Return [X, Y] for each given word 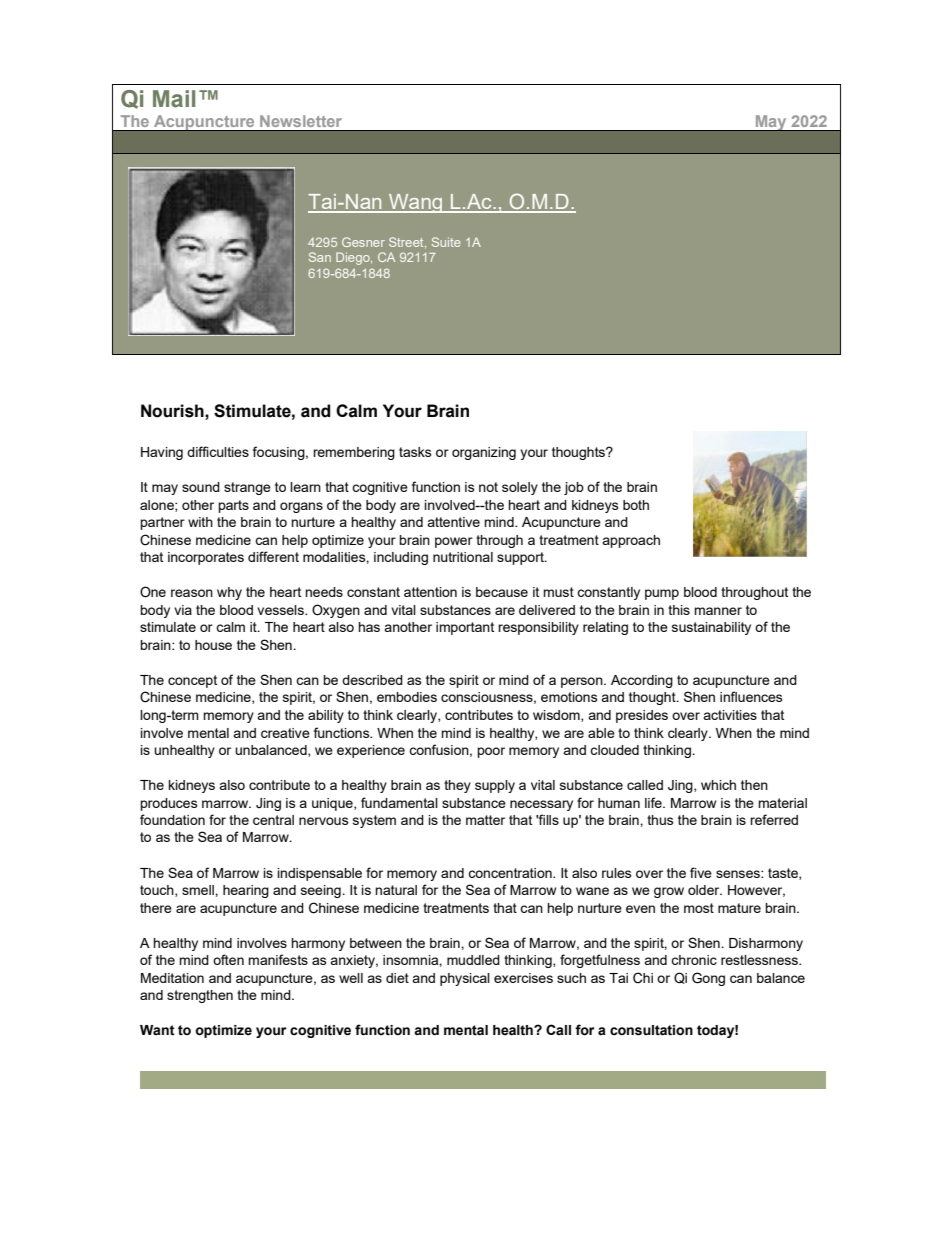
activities [730, 715]
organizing [484, 453]
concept [192, 681]
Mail [174, 99]
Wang [416, 203]
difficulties [218, 451]
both [636, 505]
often [228, 959]
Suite [446, 242]
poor [491, 752]
